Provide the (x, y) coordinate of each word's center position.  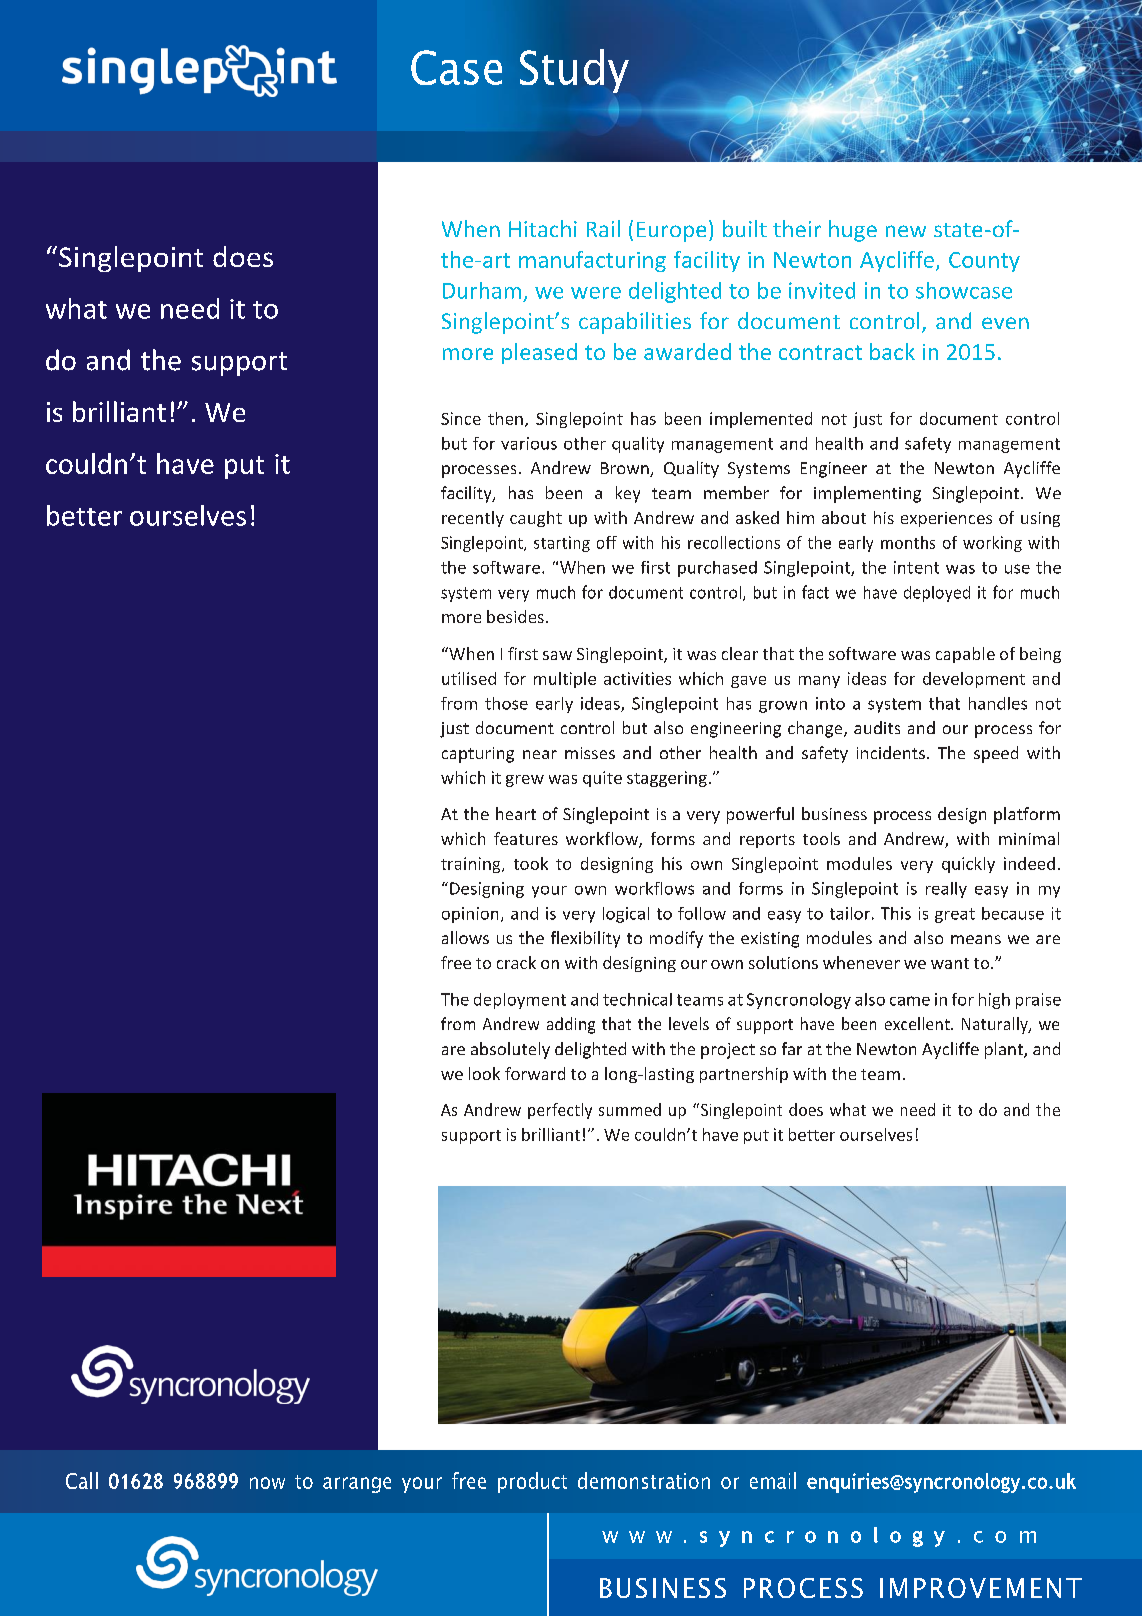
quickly (968, 865)
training (472, 865)
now (267, 1483)
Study (574, 71)
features (526, 838)
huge (853, 231)
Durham (482, 290)
